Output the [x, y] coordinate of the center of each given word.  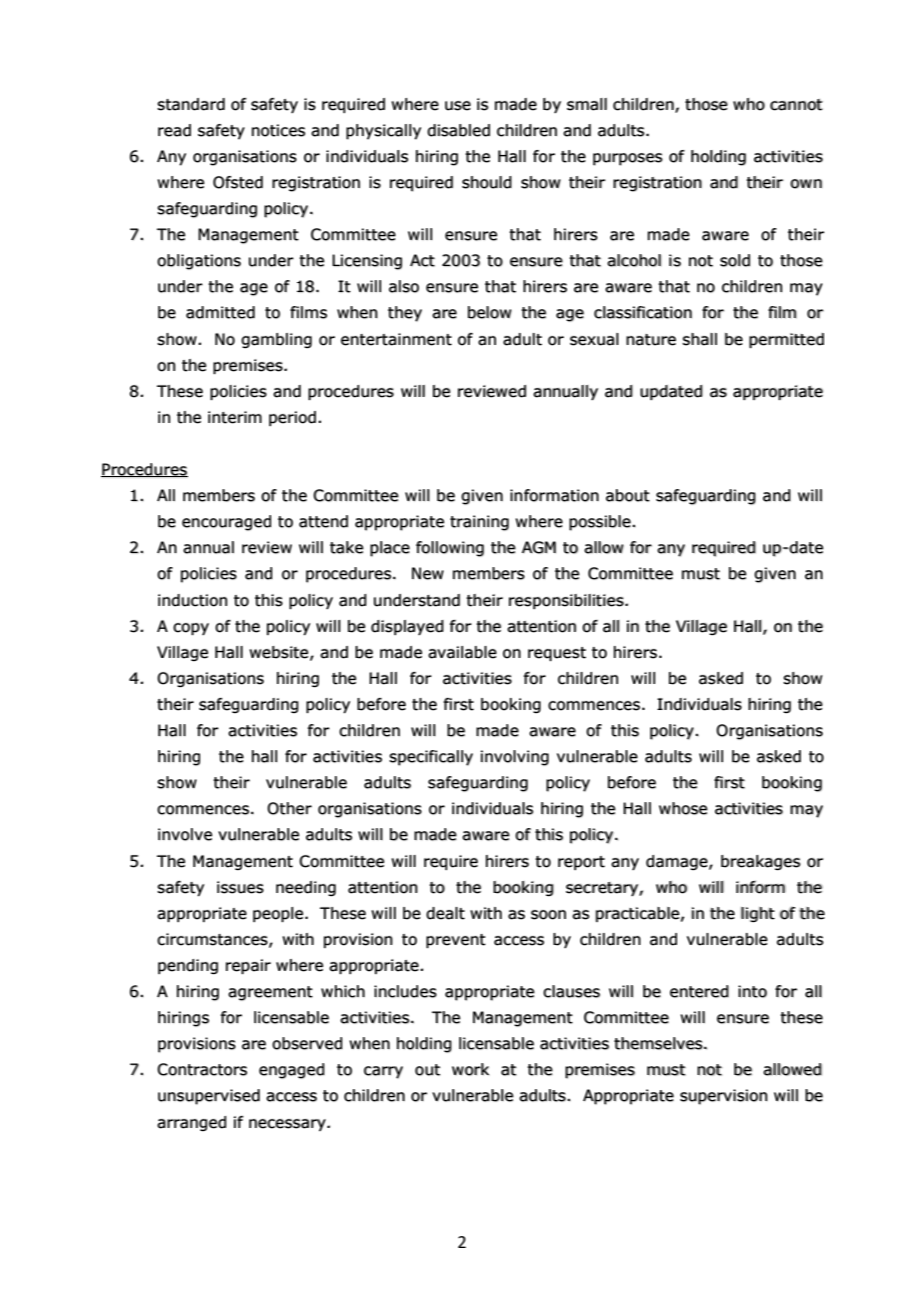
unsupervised [209, 1097]
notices [278, 130]
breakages [761, 863]
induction [193, 600]
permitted [786, 340]
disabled [458, 130]
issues [240, 887]
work [470, 1069]
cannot [796, 105]
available [462, 652]
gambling [276, 341]
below [490, 312]
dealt [445, 913]
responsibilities [567, 601]
